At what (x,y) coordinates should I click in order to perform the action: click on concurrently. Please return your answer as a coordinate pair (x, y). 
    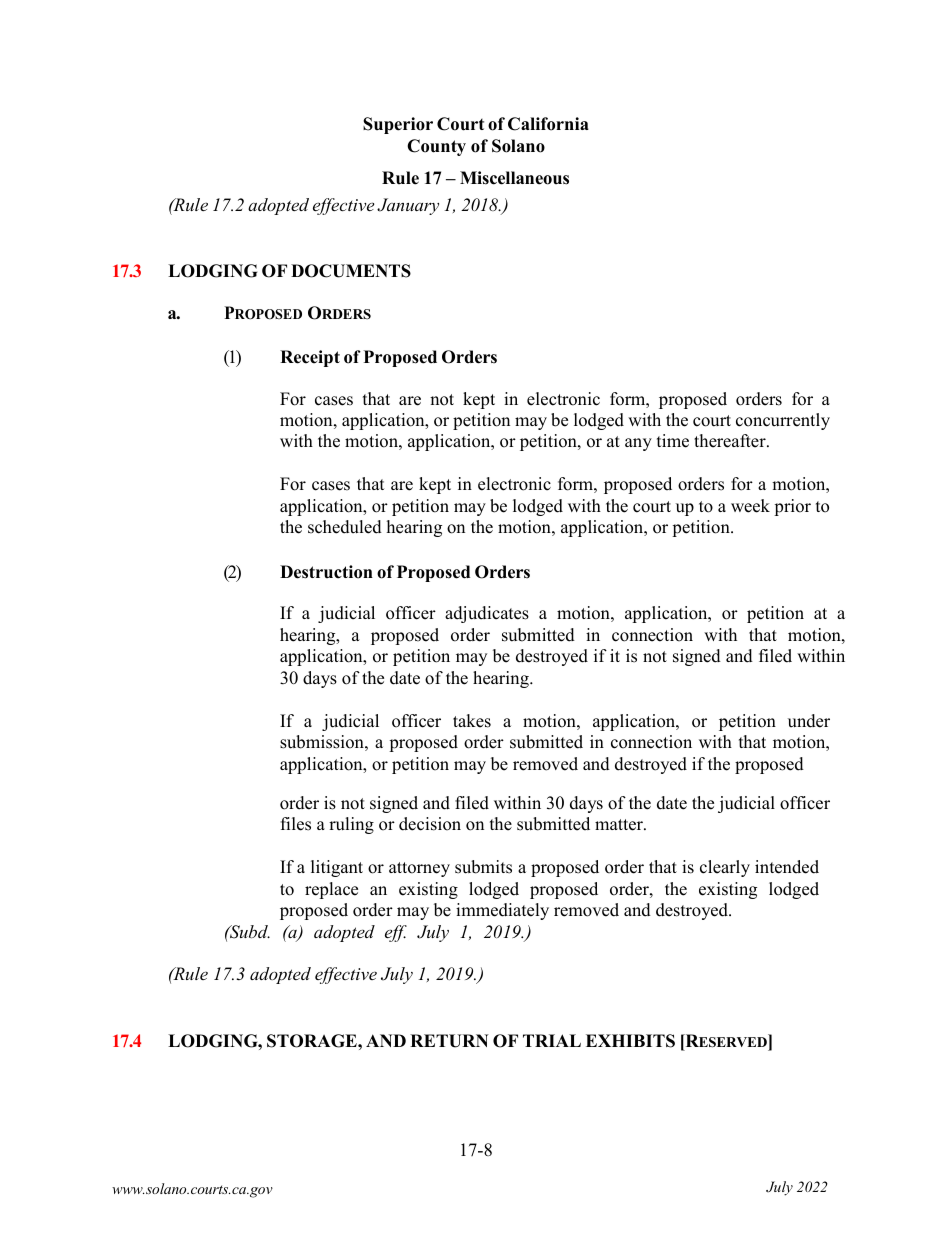
    Looking at the image, I should click on (783, 421).
